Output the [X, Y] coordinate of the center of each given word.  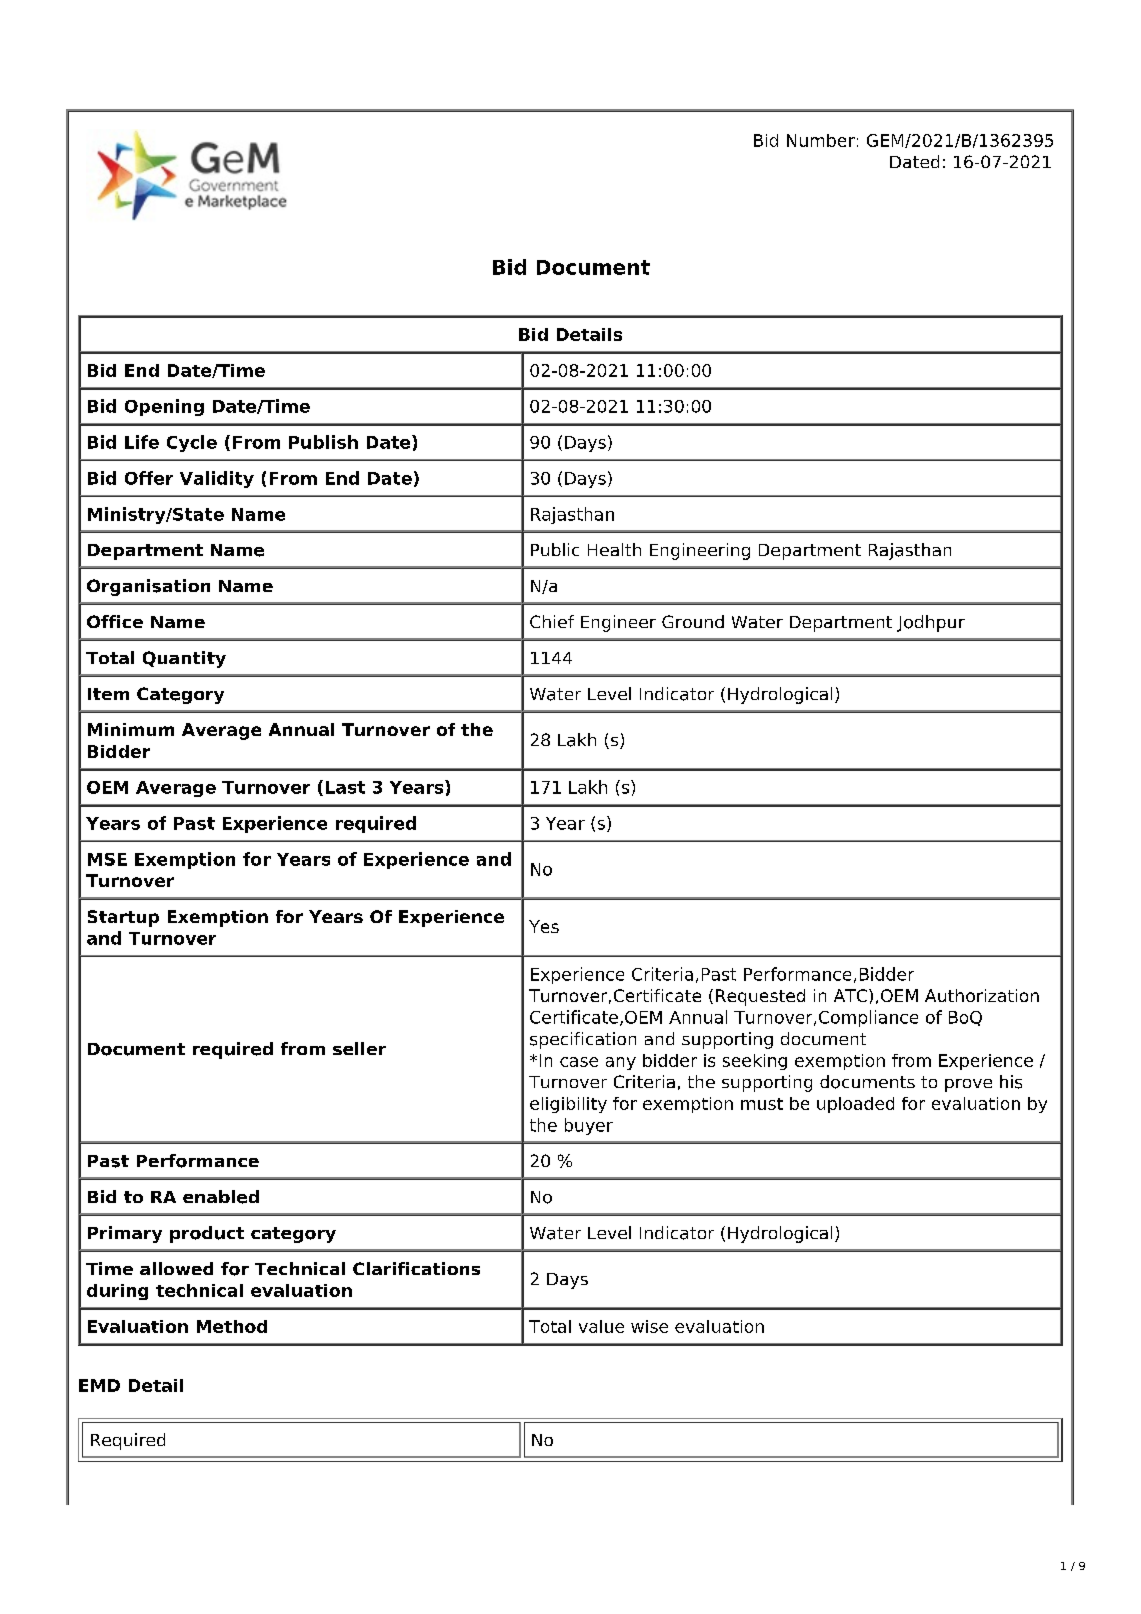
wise [649, 1326]
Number [821, 140]
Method [232, 1326]
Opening [164, 407]
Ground [693, 621]
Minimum [131, 729]
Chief [552, 621]
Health [614, 549]
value [601, 1326]
